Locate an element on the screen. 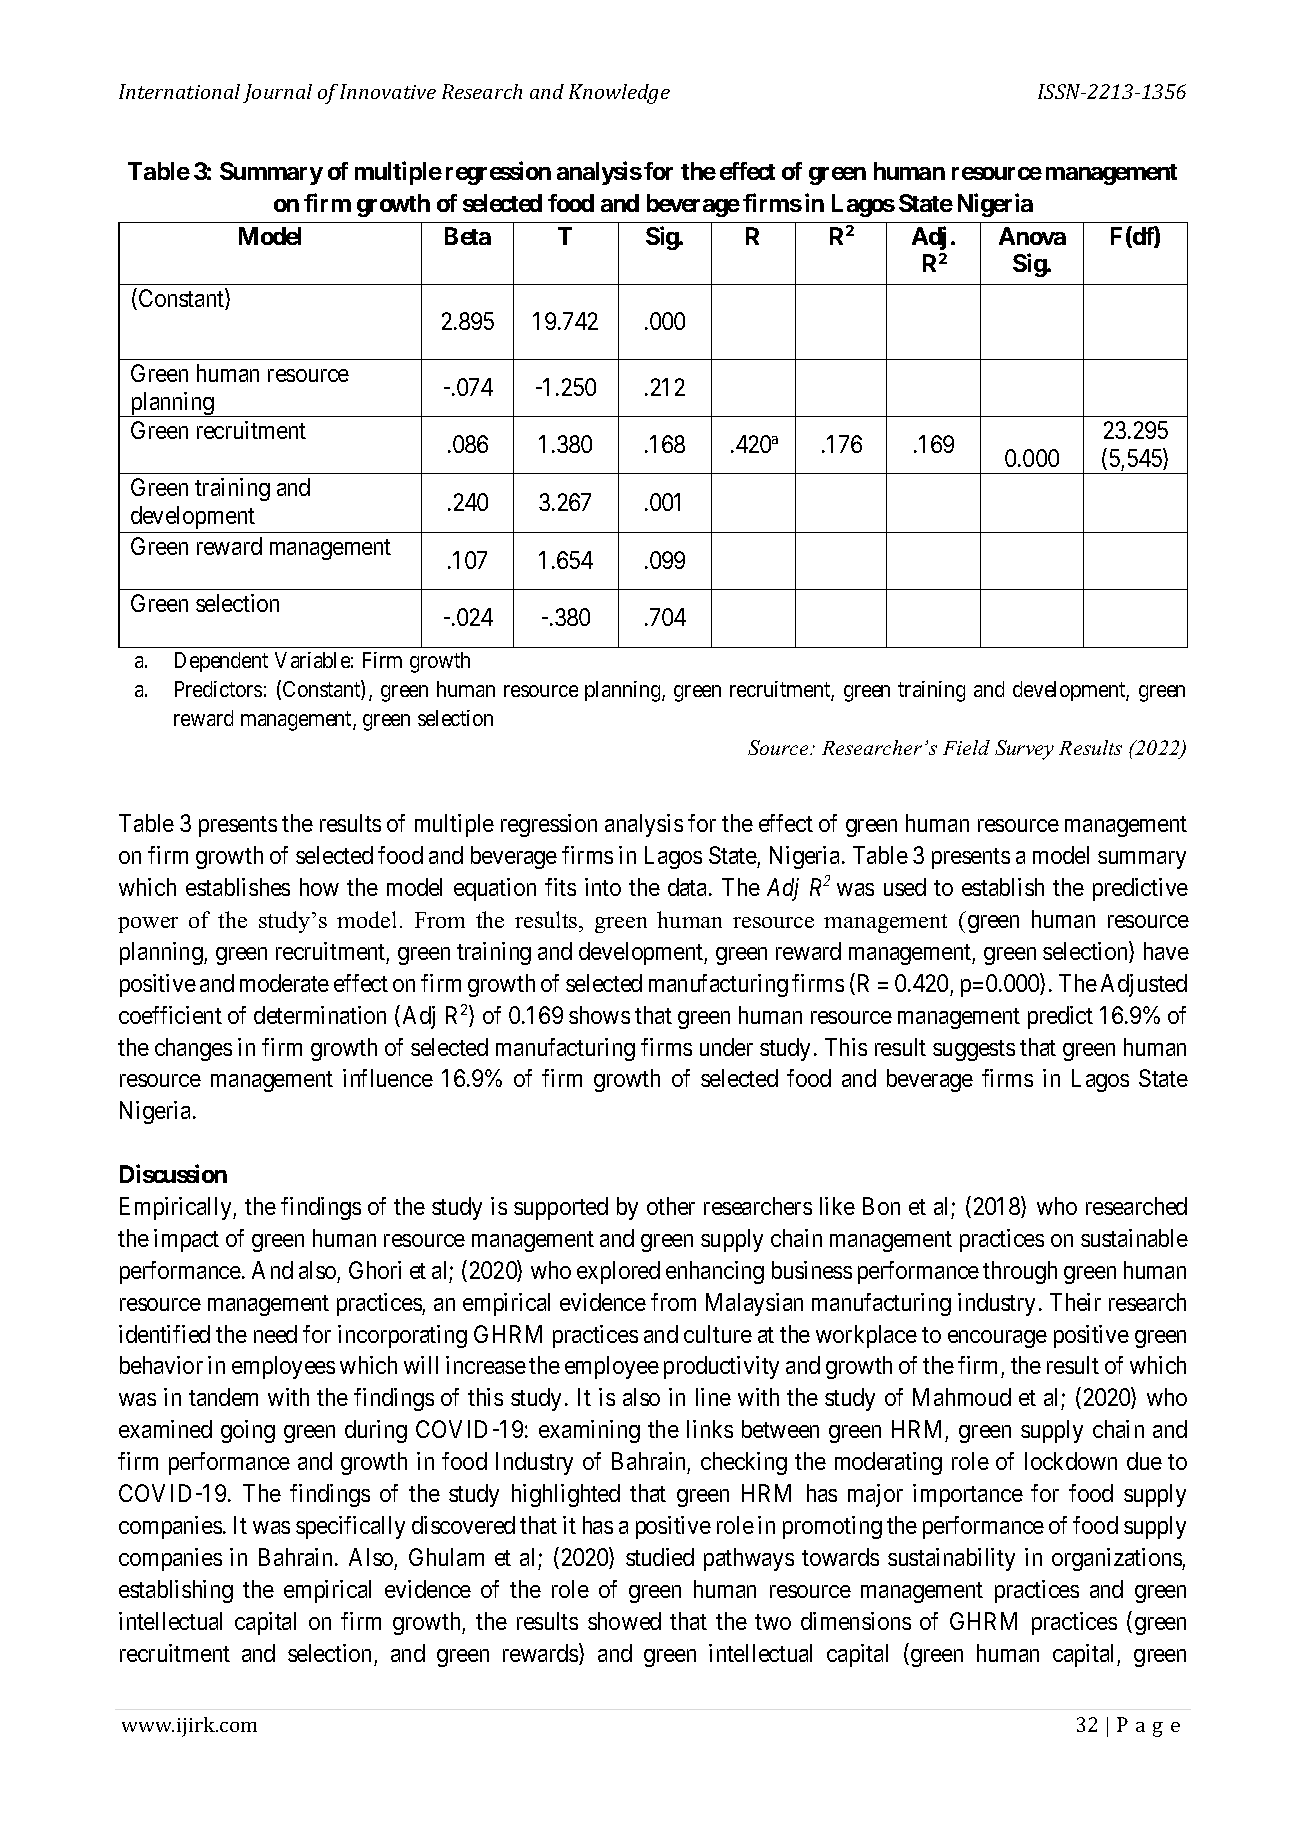  Field is located at coordinates (966, 747).
